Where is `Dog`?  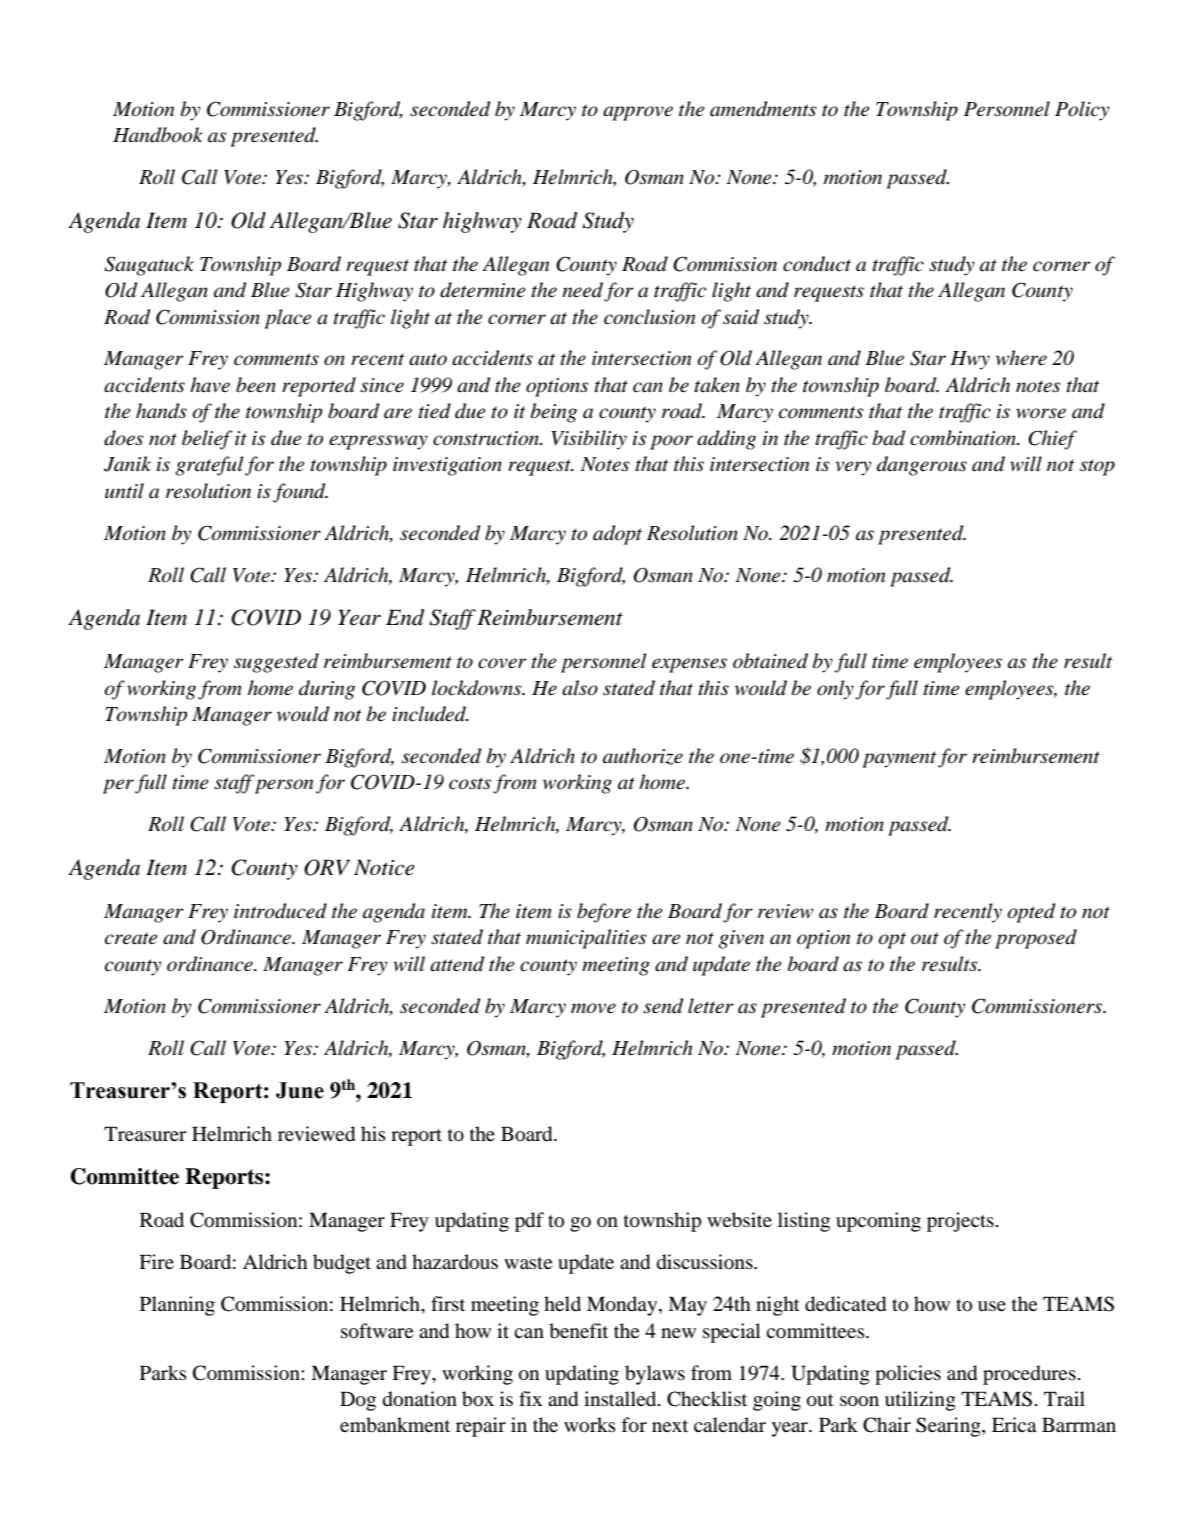 Dog is located at coordinates (358, 1401).
